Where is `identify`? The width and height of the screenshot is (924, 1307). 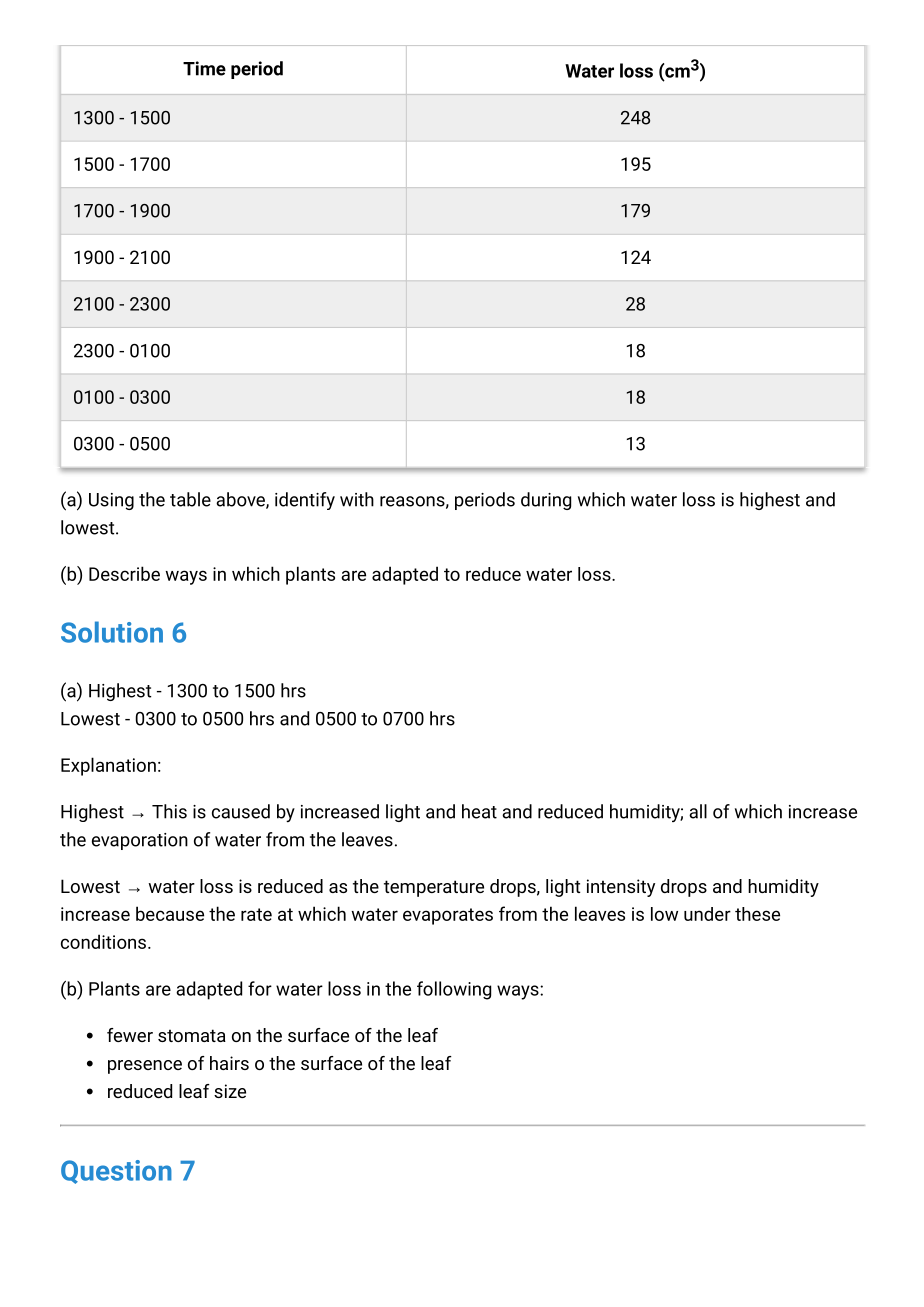
identify is located at coordinates (305, 501).
